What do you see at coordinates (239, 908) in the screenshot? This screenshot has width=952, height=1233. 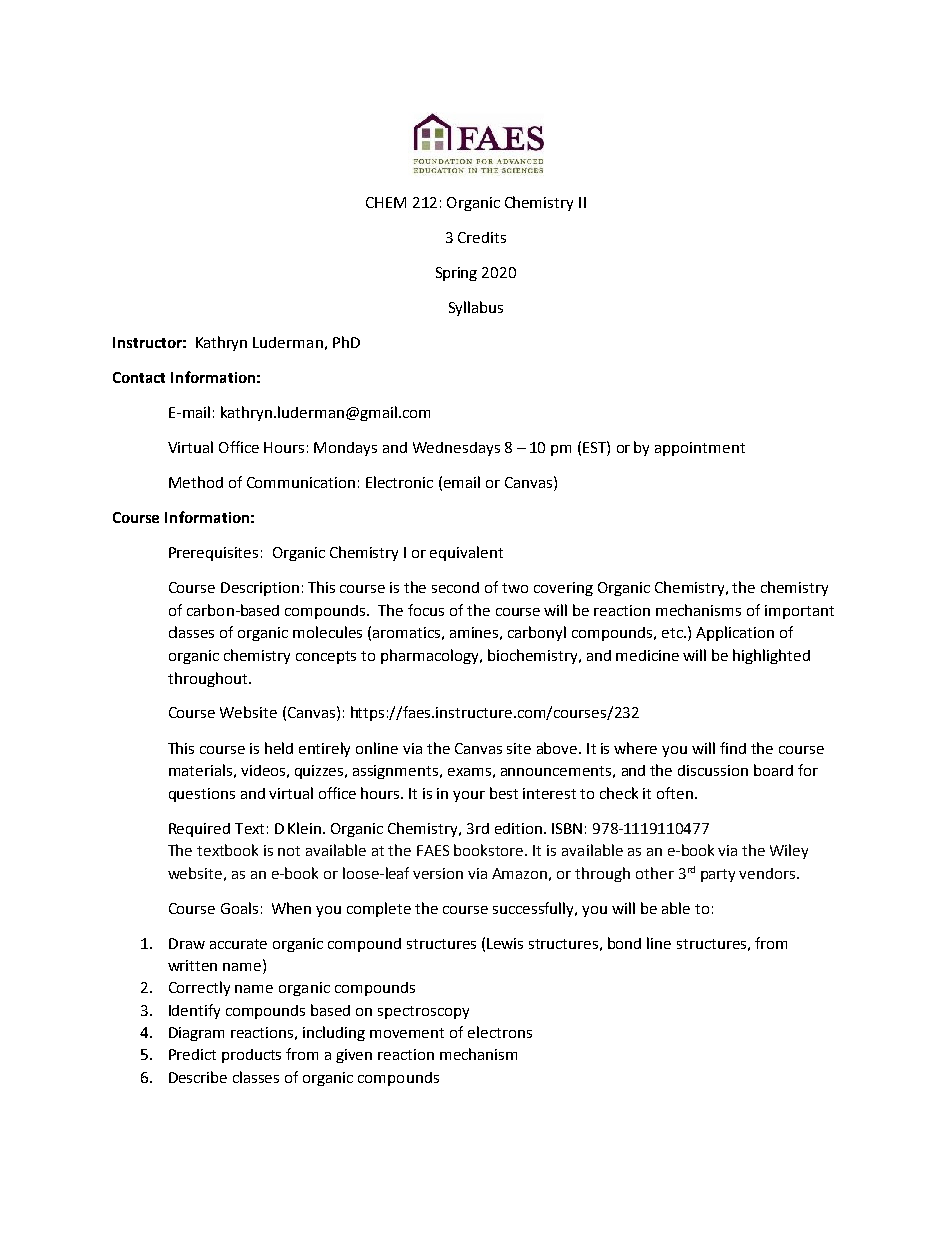 I see `Goals` at bounding box center [239, 908].
